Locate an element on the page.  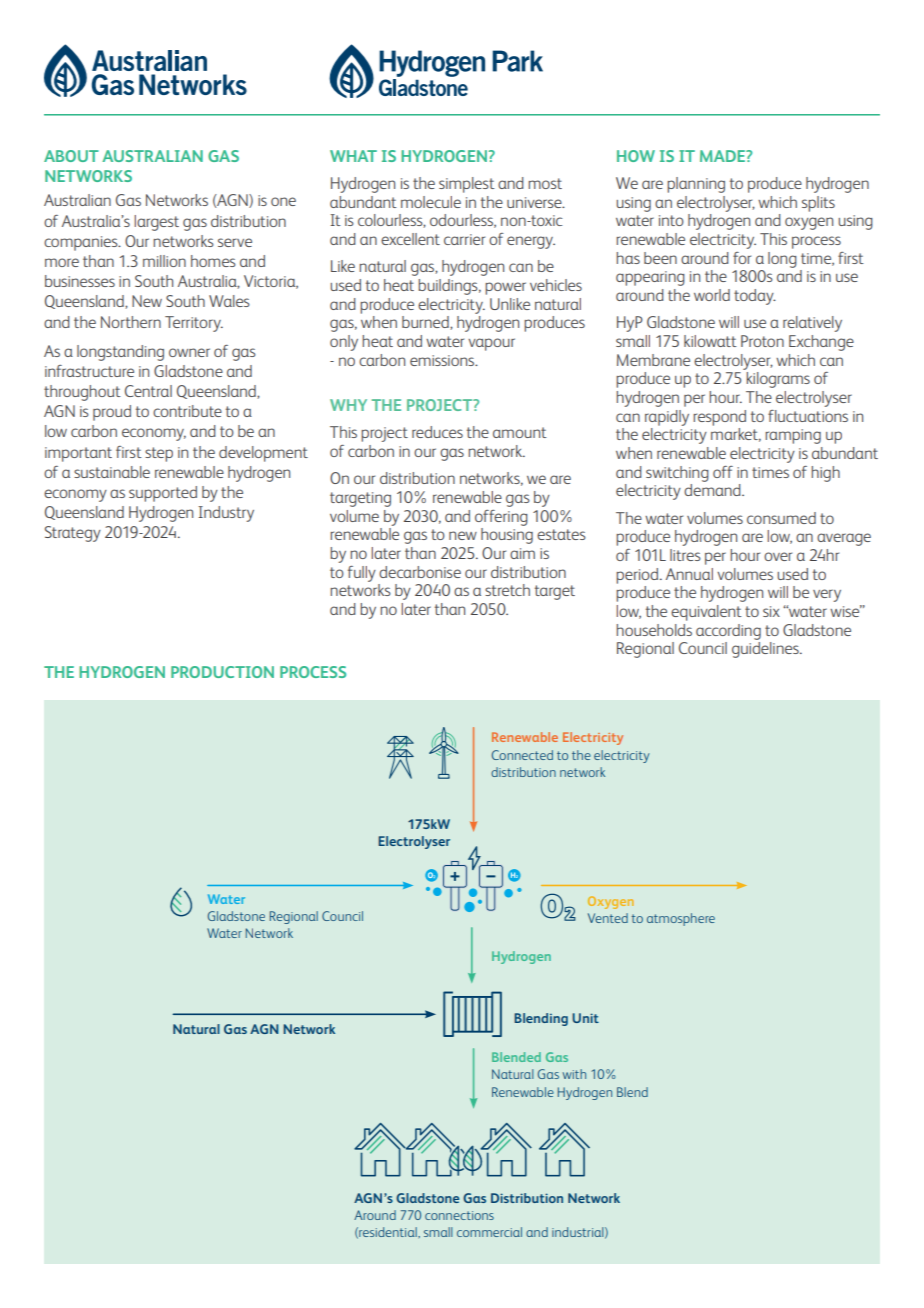
ramping is located at coordinates (793, 436).
